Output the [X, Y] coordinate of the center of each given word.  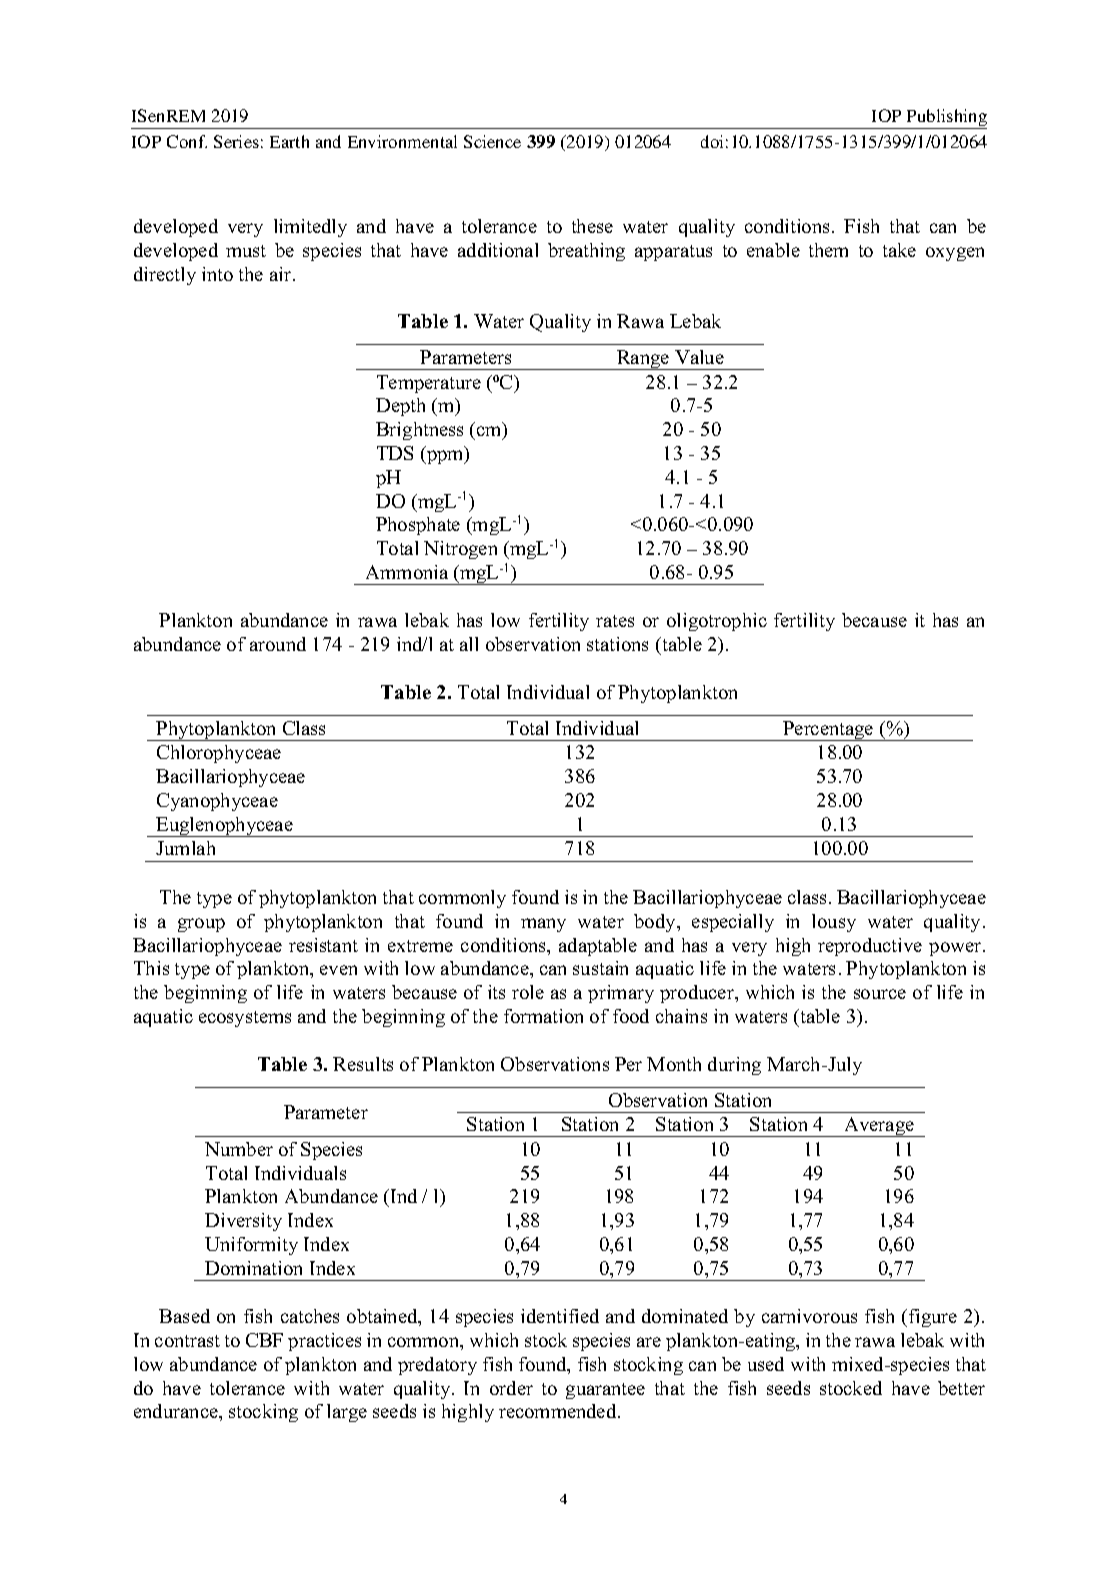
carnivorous [809, 1316]
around [278, 644]
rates [615, 621]
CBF [264, 1340]
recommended [559, 1411]
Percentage [828, 731]
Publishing [946, 119]
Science [492, 141]
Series [236, 141]
